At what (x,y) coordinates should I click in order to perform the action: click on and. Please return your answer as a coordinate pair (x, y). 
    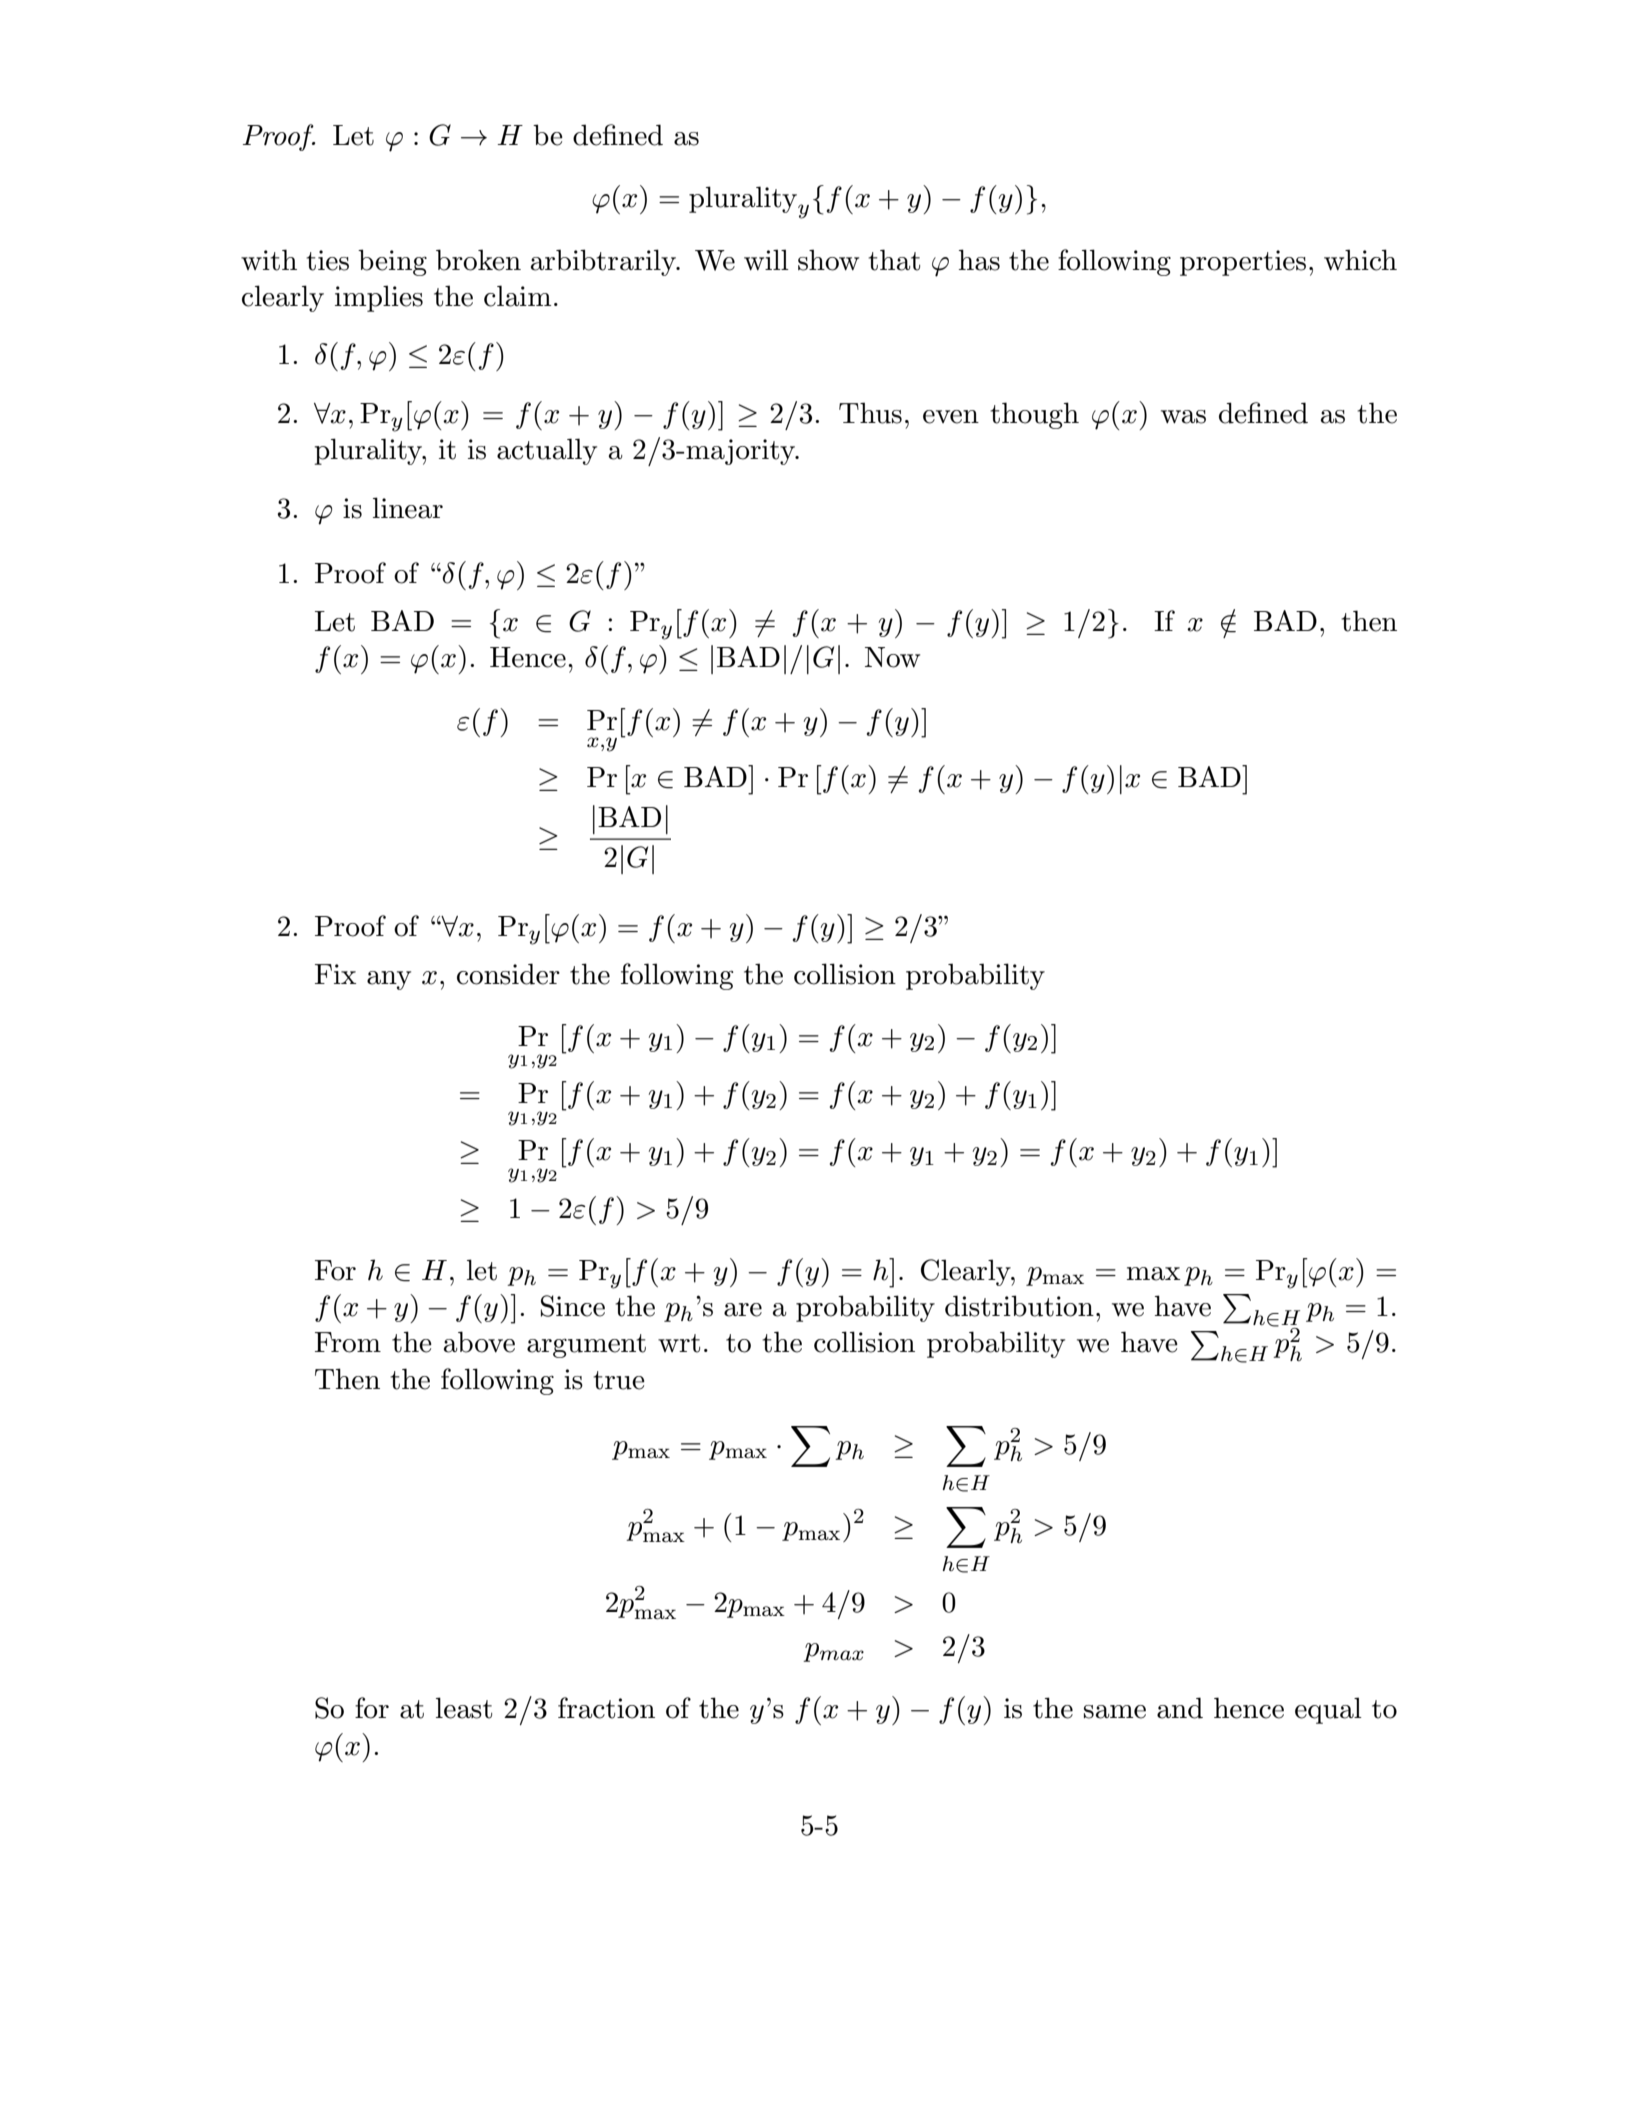
    Looking at the image, I should click on (1180, 1708).
